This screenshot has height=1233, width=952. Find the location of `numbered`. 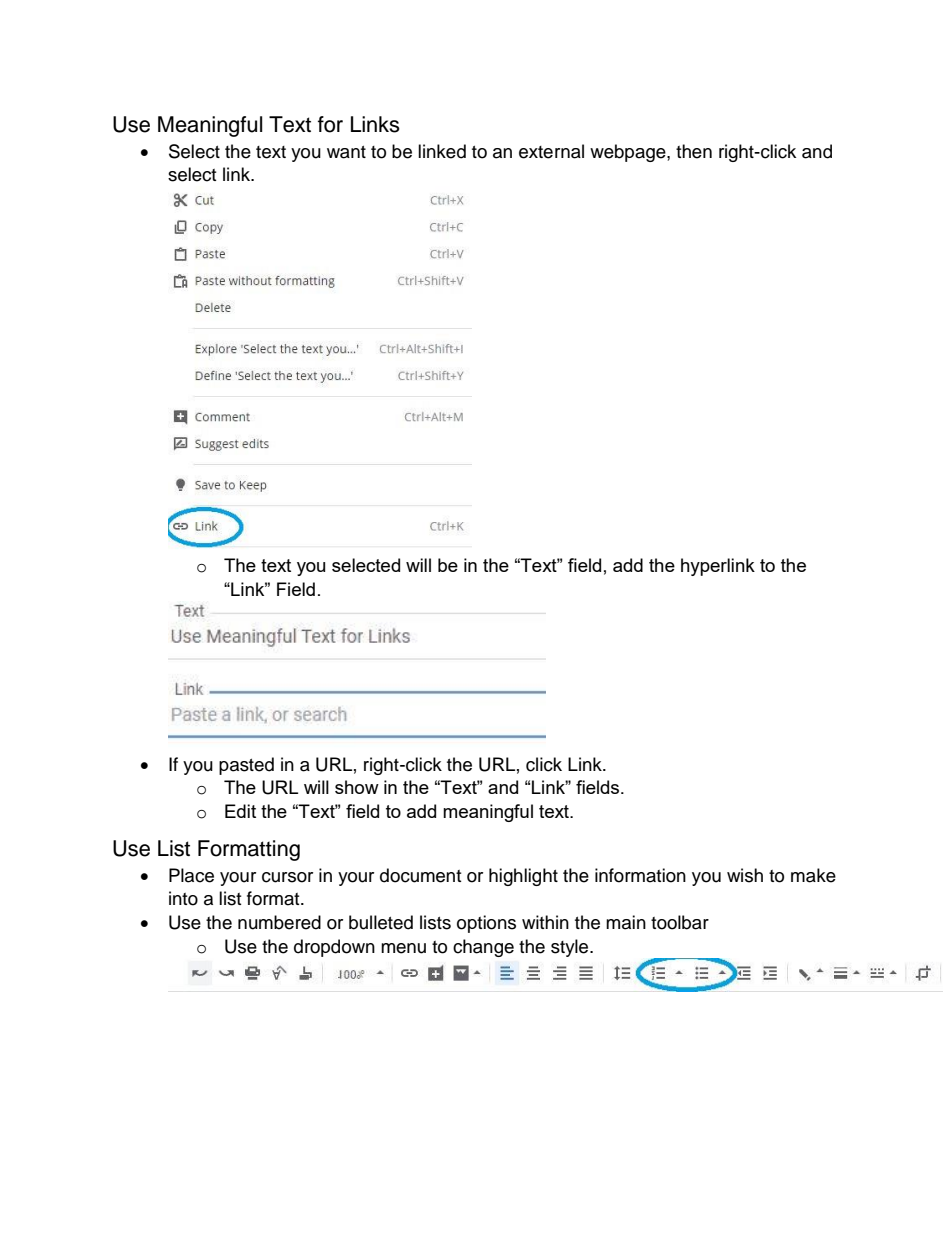

numbered is located at coordinates (279, 922).
